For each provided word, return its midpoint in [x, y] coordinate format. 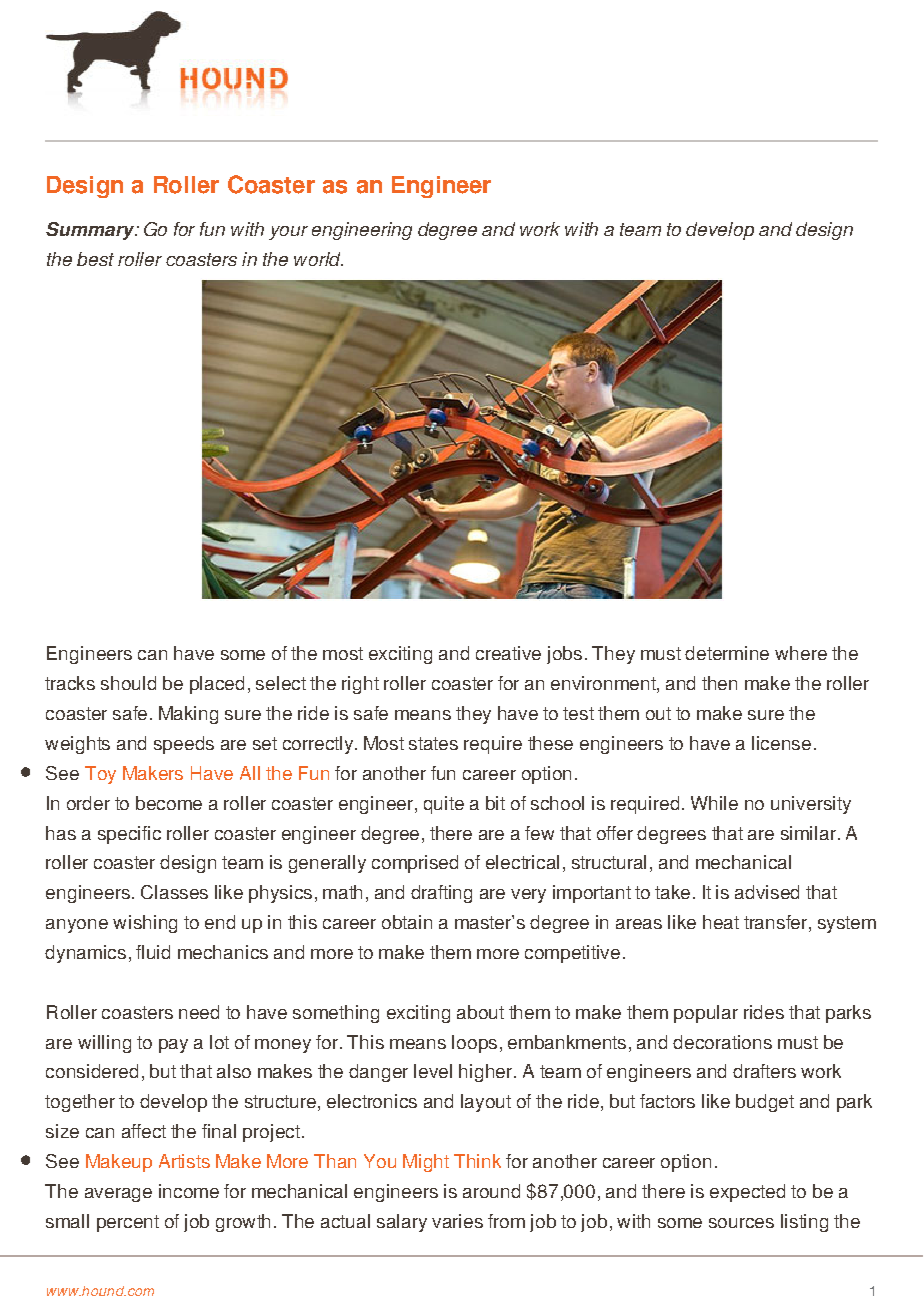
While [714, 803]
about [480, 1012]
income [189, 1191]
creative [508, 653]
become [169, 803]
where [801, 653]
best [95, 259]
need [199, 1012]
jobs [564, 655]
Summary [91, 231]
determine [727, 653]
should [128, 683]
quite [444, 805]
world [318, 259]
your [288, 233]
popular [706, 1014]
